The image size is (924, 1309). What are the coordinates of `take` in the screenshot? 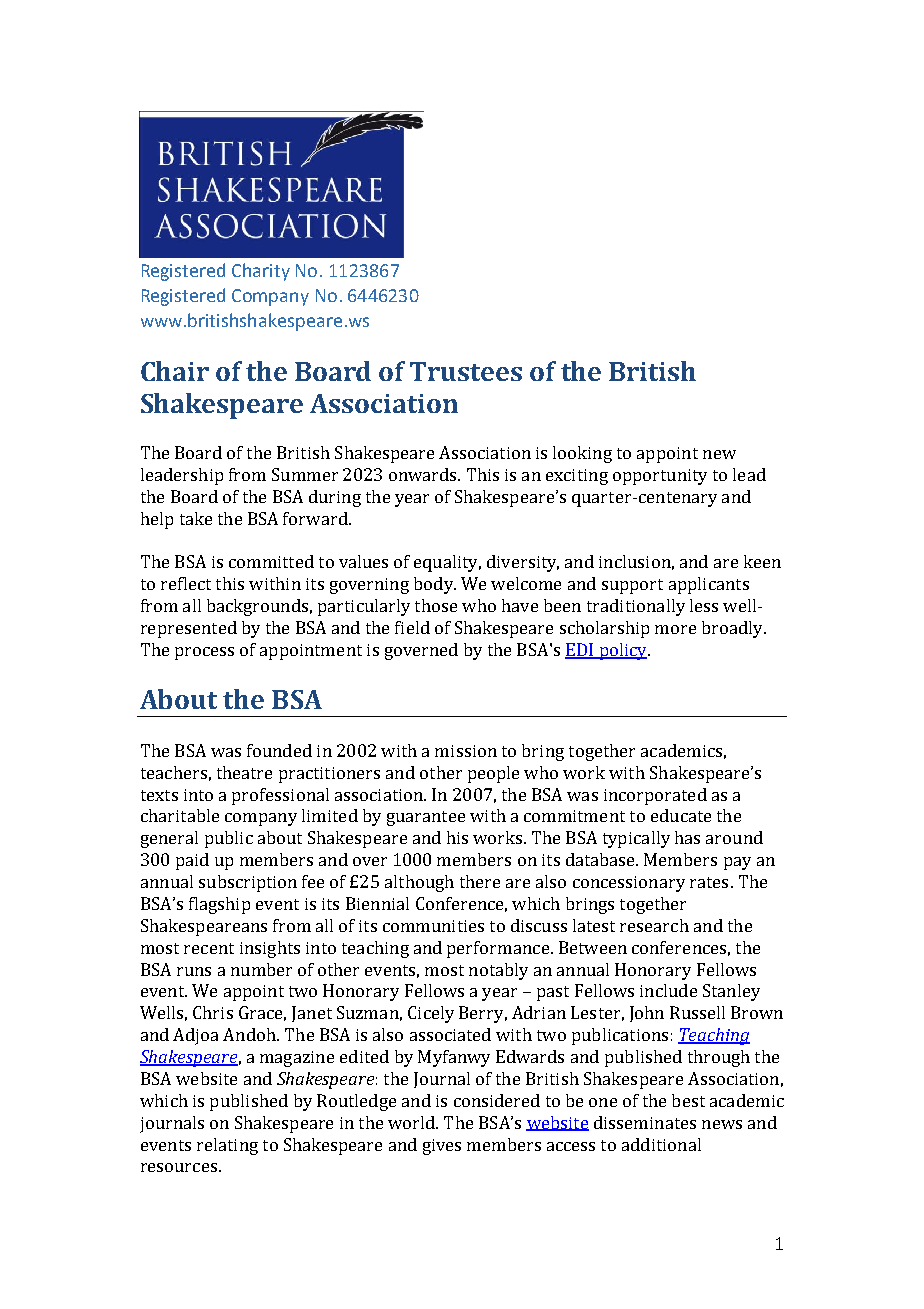 It's located at (196, 518).
